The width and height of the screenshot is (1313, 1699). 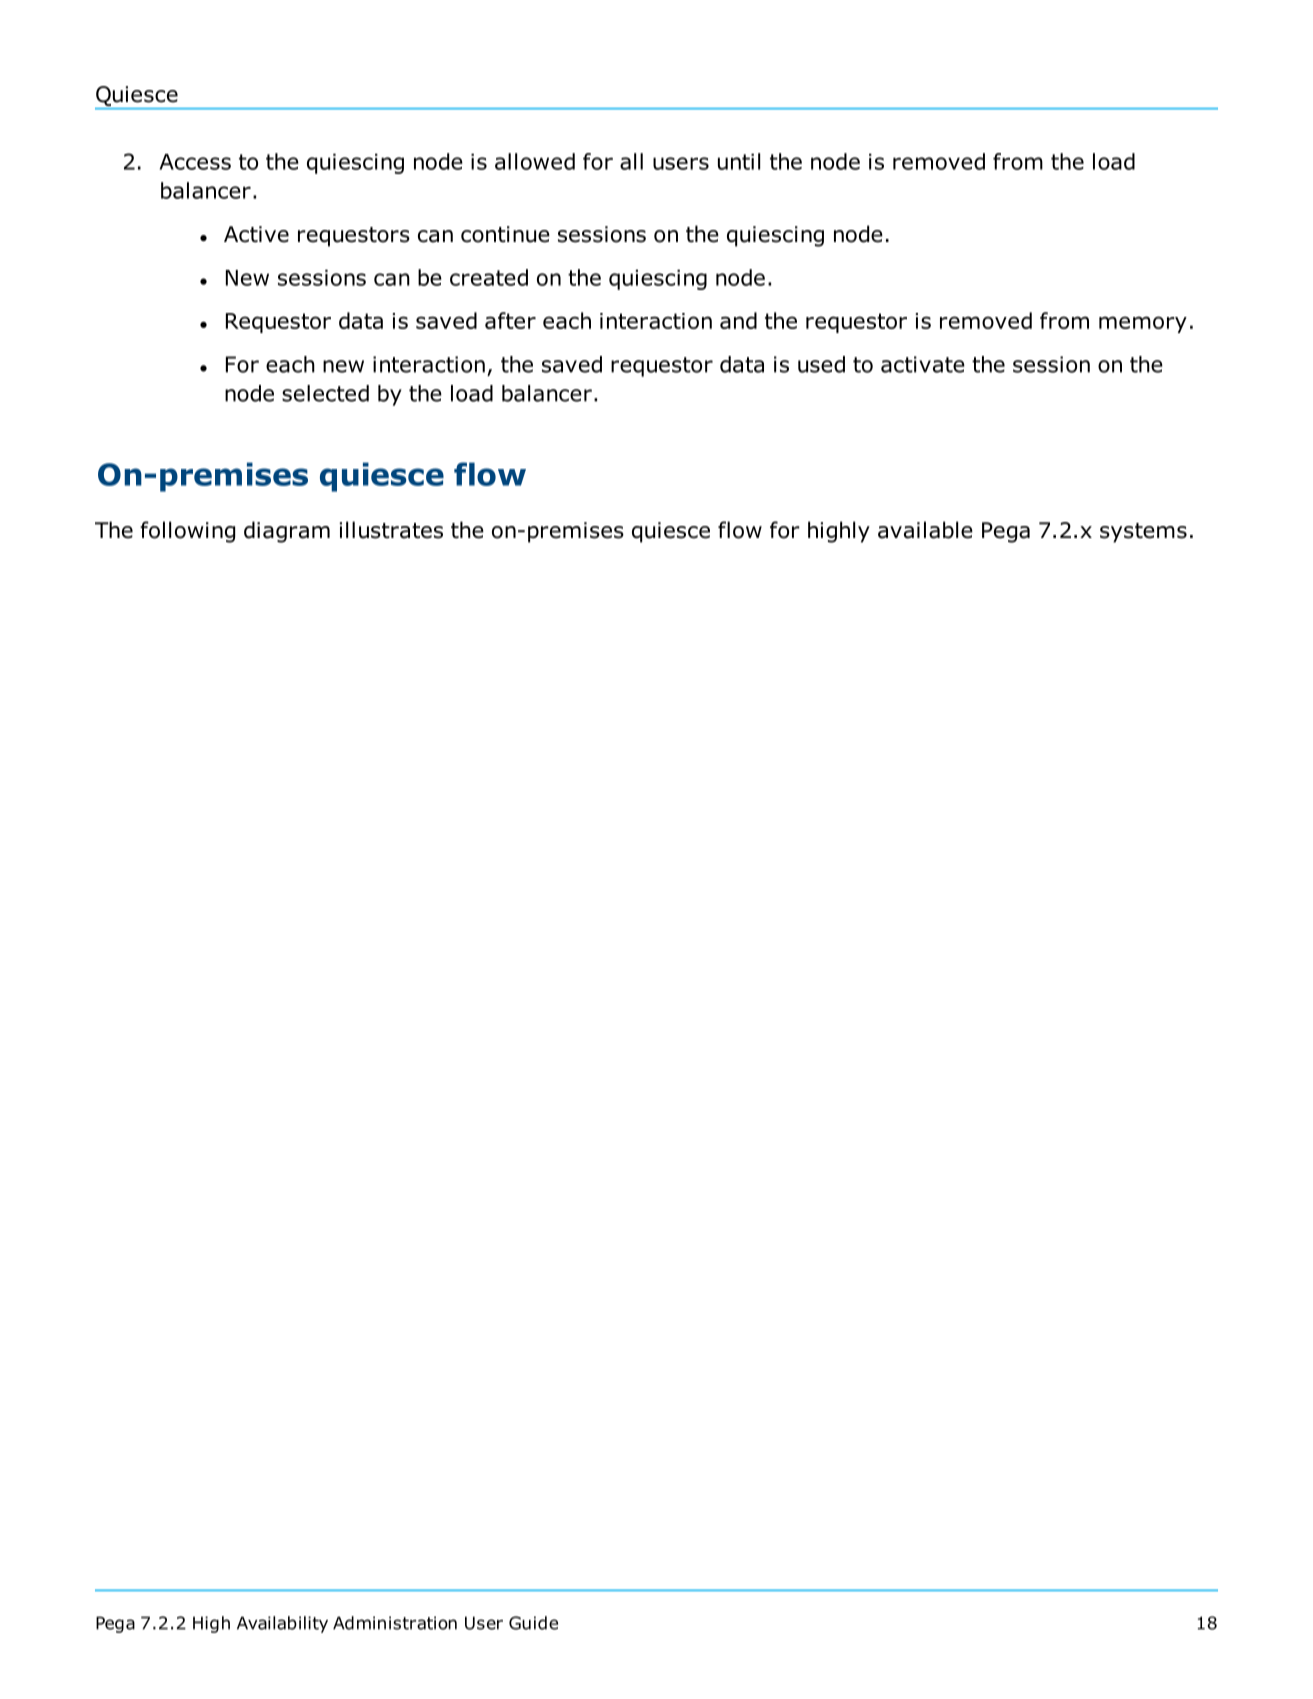 I want to click on diagram, so click(x=287, y=532).
